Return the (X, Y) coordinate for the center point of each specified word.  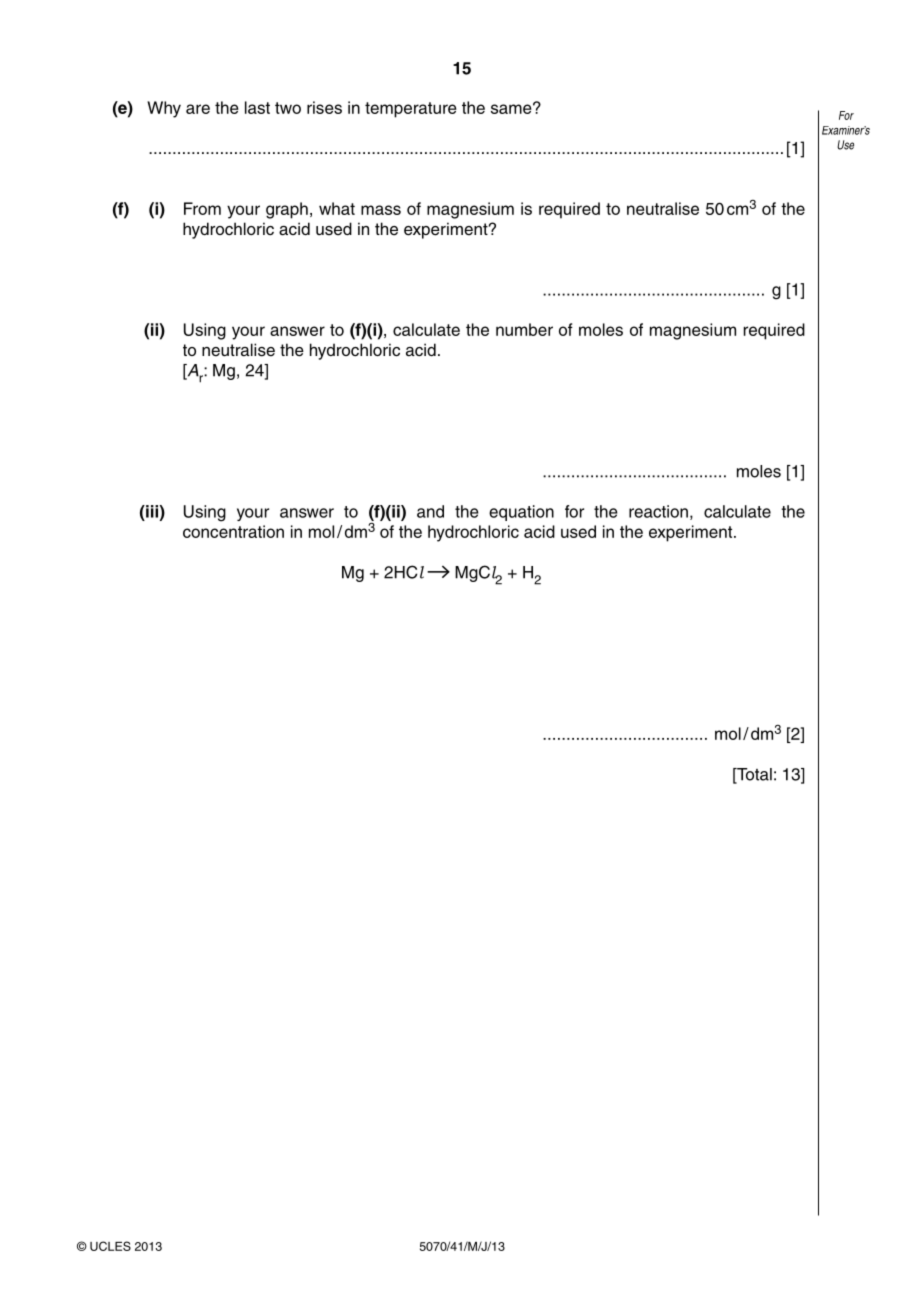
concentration (233, 531)
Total (753, 775)
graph (287, 210)
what (337, 208)
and (430, 511)
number (524, 329)
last (257, 107)
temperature (411, 110)
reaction (658, 511)
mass (381, 210)
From (202, 208)
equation (521, 513)
